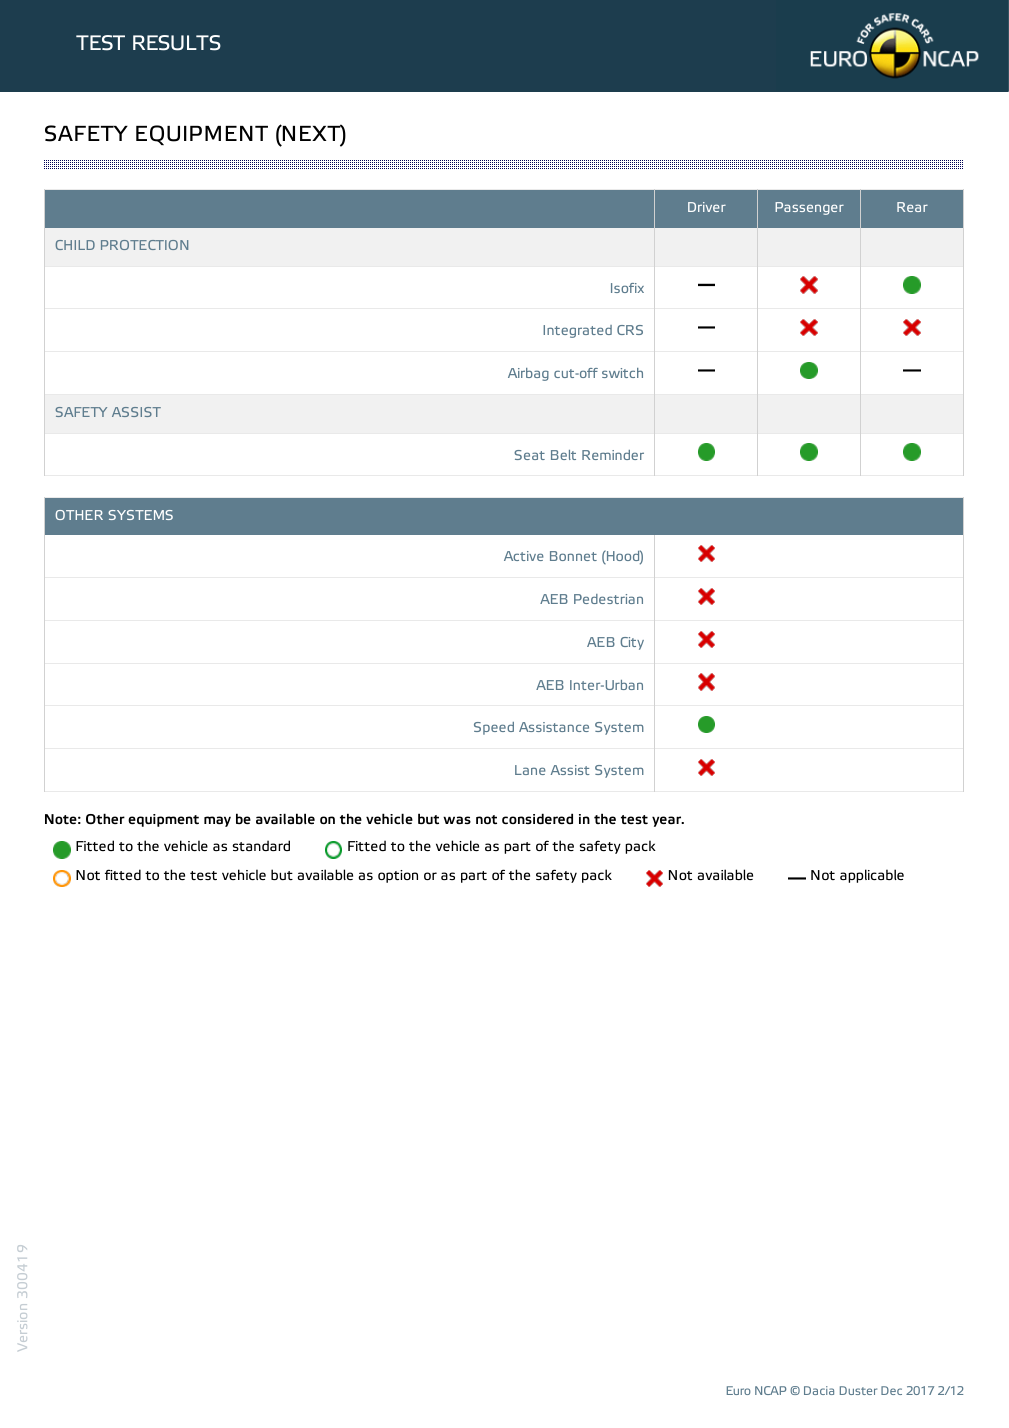  What do you see at coordinates (707, 207) in the page?
I see `Driver` at bounding box center [707, 207].
